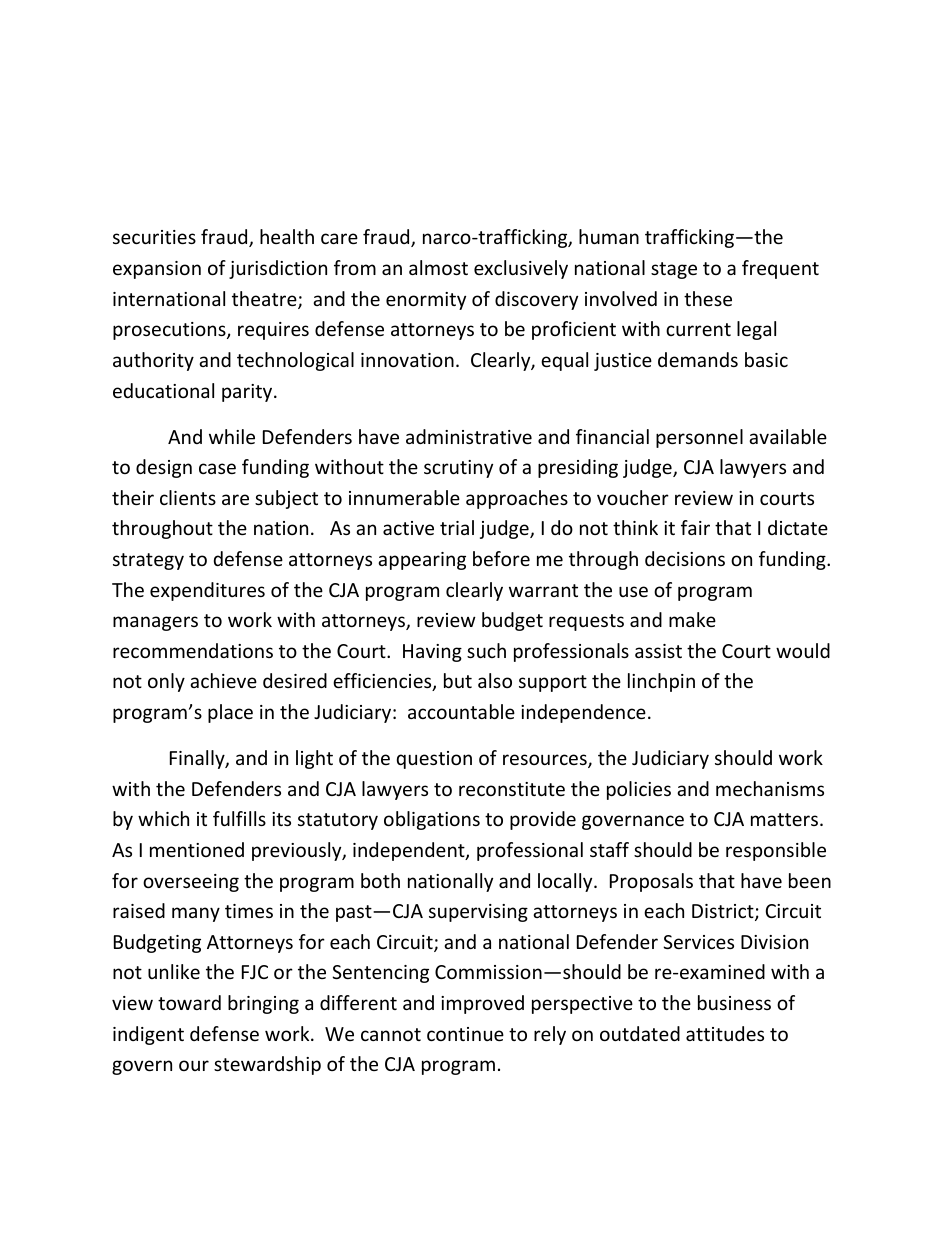 The width and height of the screenshot is (952, 1233). I want to click on case, so click(217, 468).
